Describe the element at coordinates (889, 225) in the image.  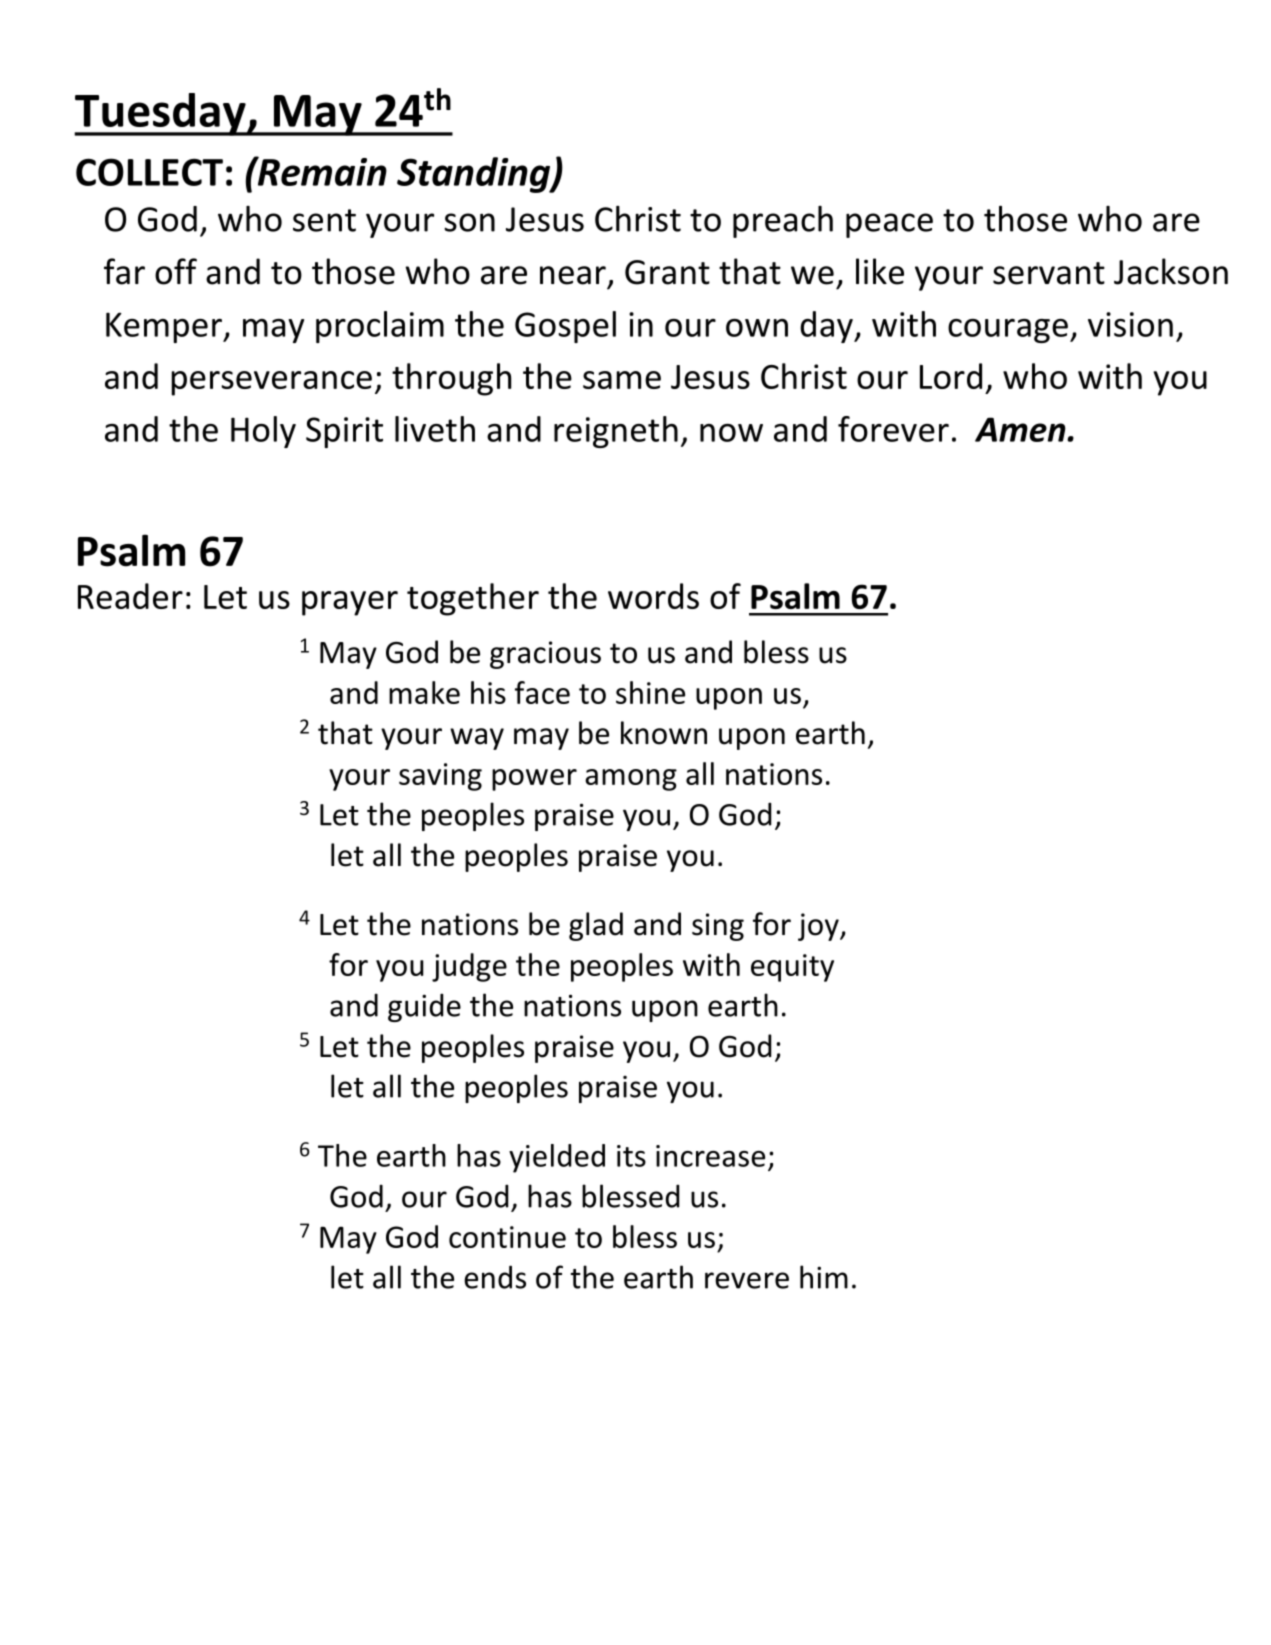
I see `peace` at that location.
